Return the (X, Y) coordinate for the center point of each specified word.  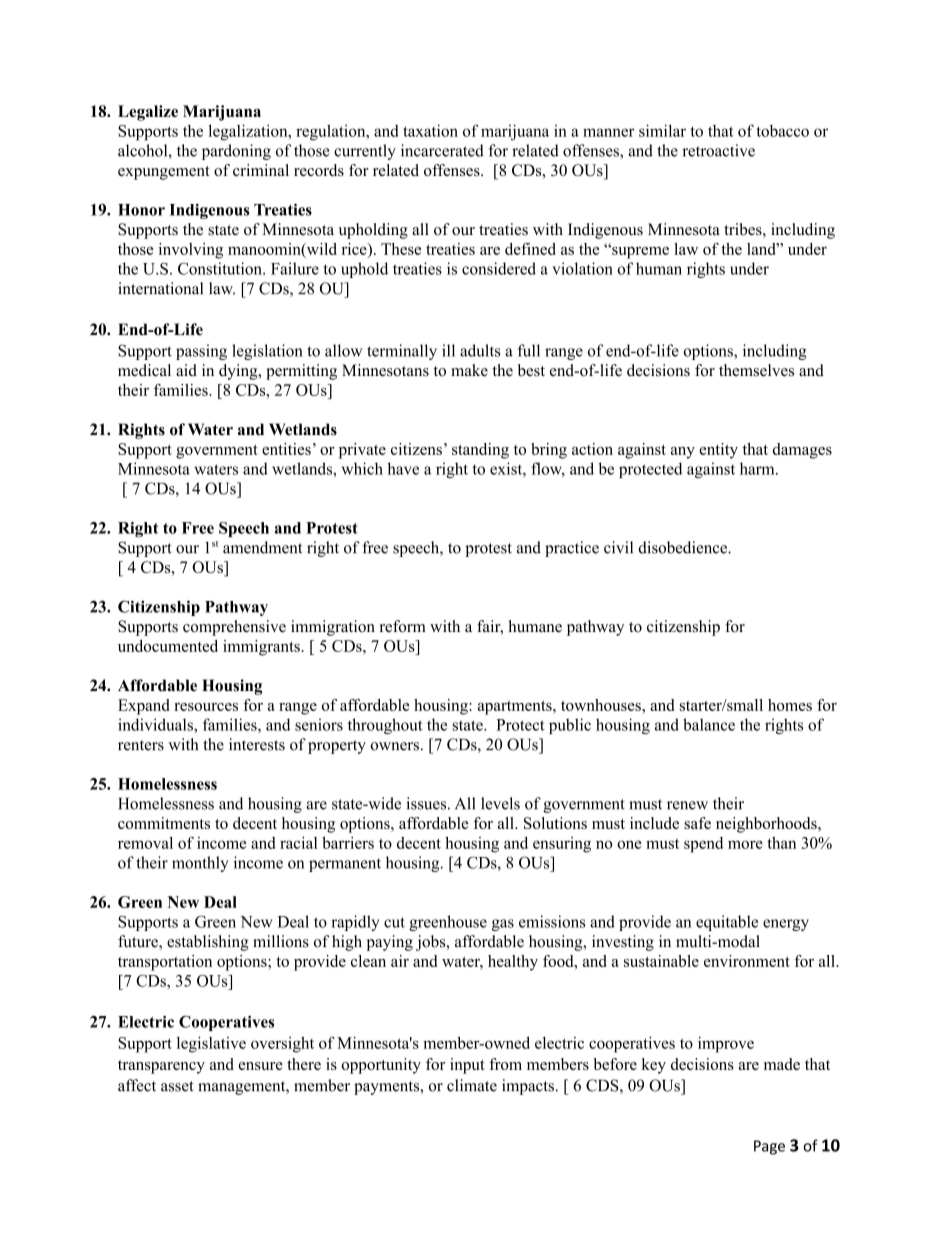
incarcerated (442, 150)
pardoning (236, 152)
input (467, 1066)
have (403, 468)
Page (769, 1147)
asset (177, 1086)
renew (687, 805)
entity (718, 451)
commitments (164, 823)
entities (286, 449)
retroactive (718, 150)
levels (500, 803)
